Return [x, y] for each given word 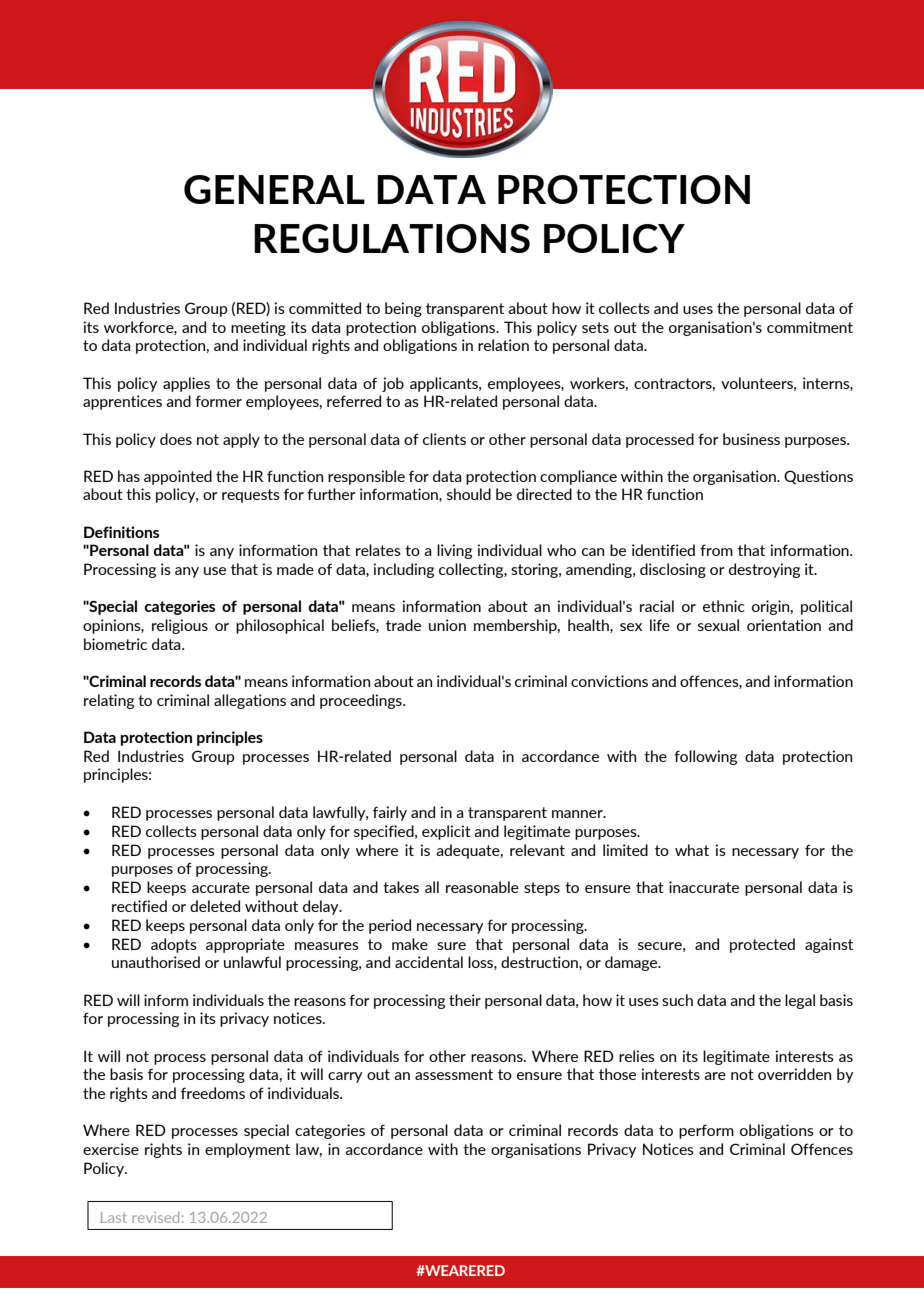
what [692, 850]
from [716, 550]
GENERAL [274, 189]
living [454, 551]
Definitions [121, 532]
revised [155, 1217]
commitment [810, 327]
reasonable [482, 887]
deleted [215, 906]
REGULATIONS [392, 238]
